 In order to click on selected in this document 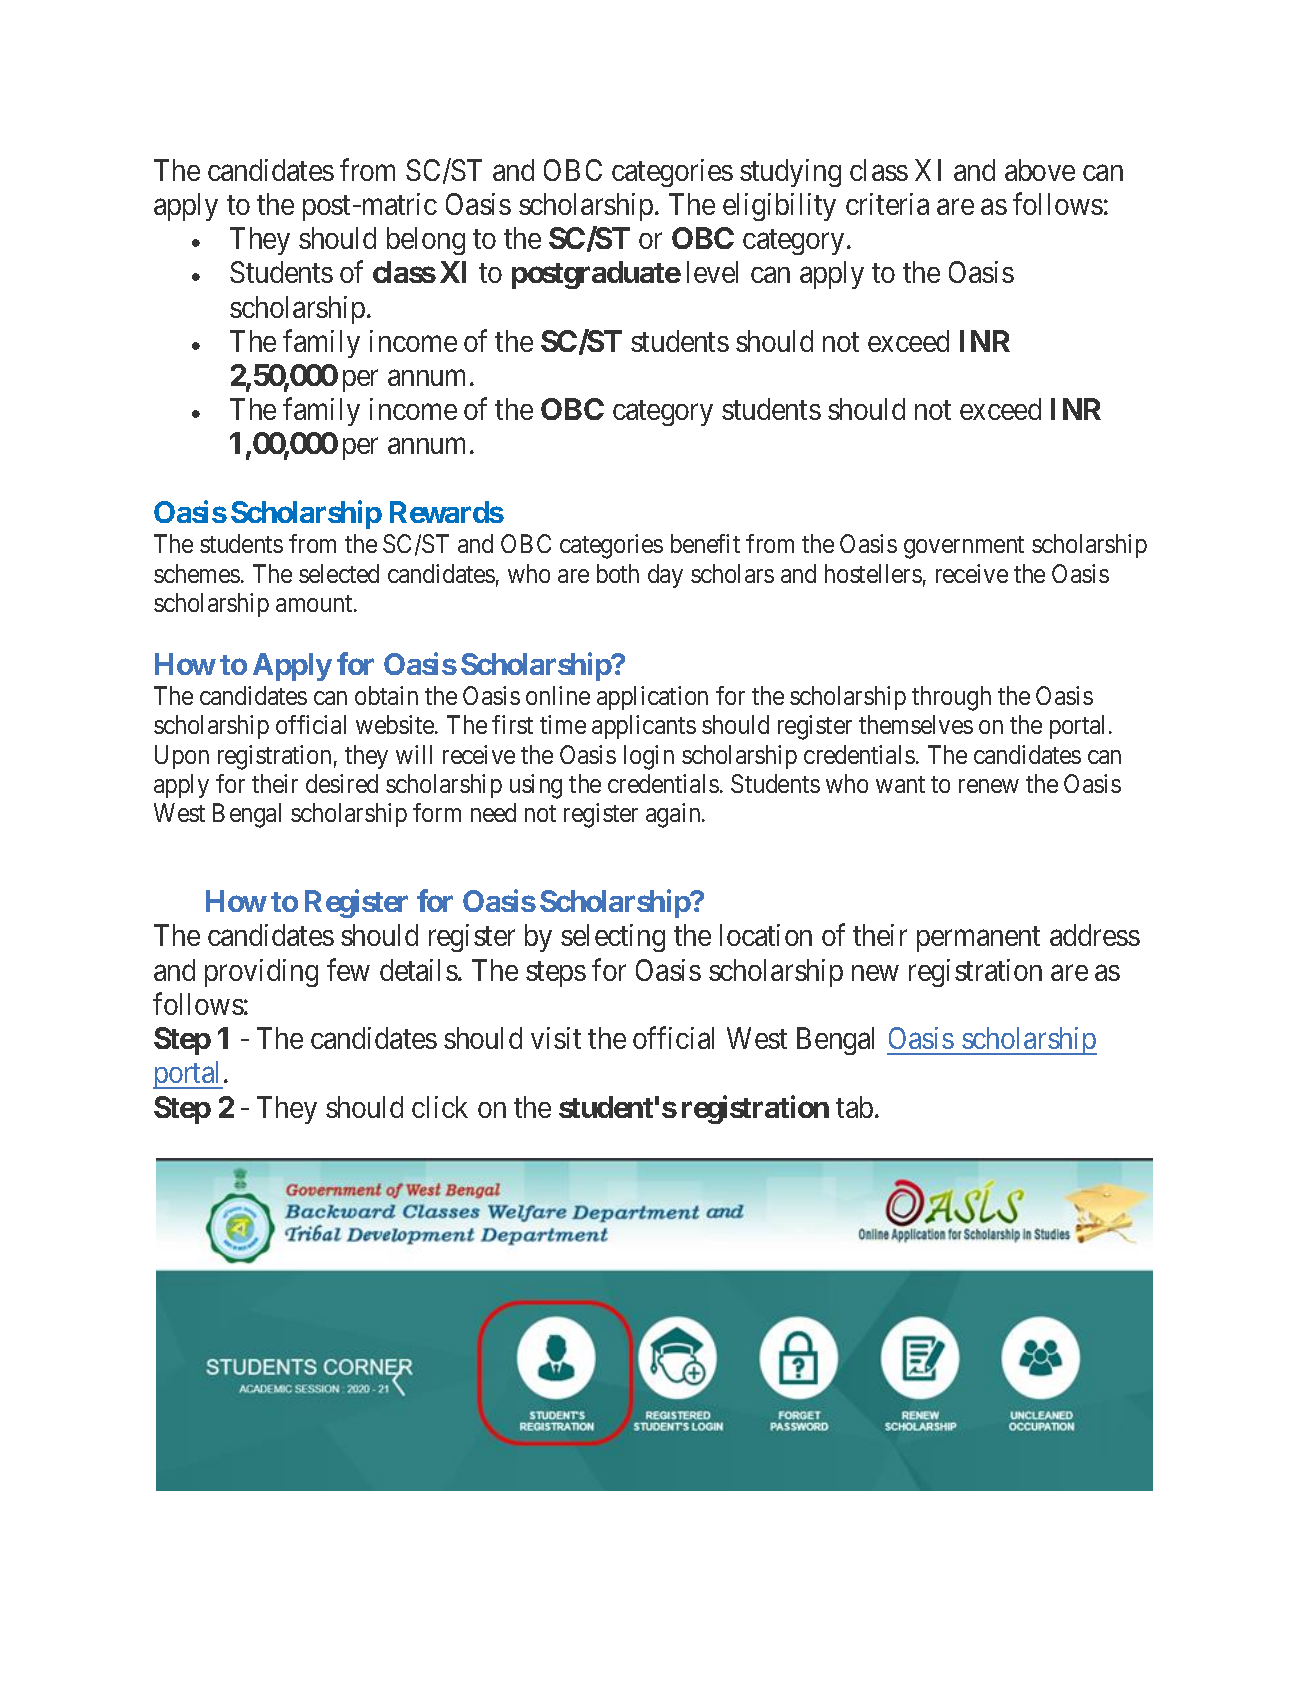, I will do `click(339, 573)`.
